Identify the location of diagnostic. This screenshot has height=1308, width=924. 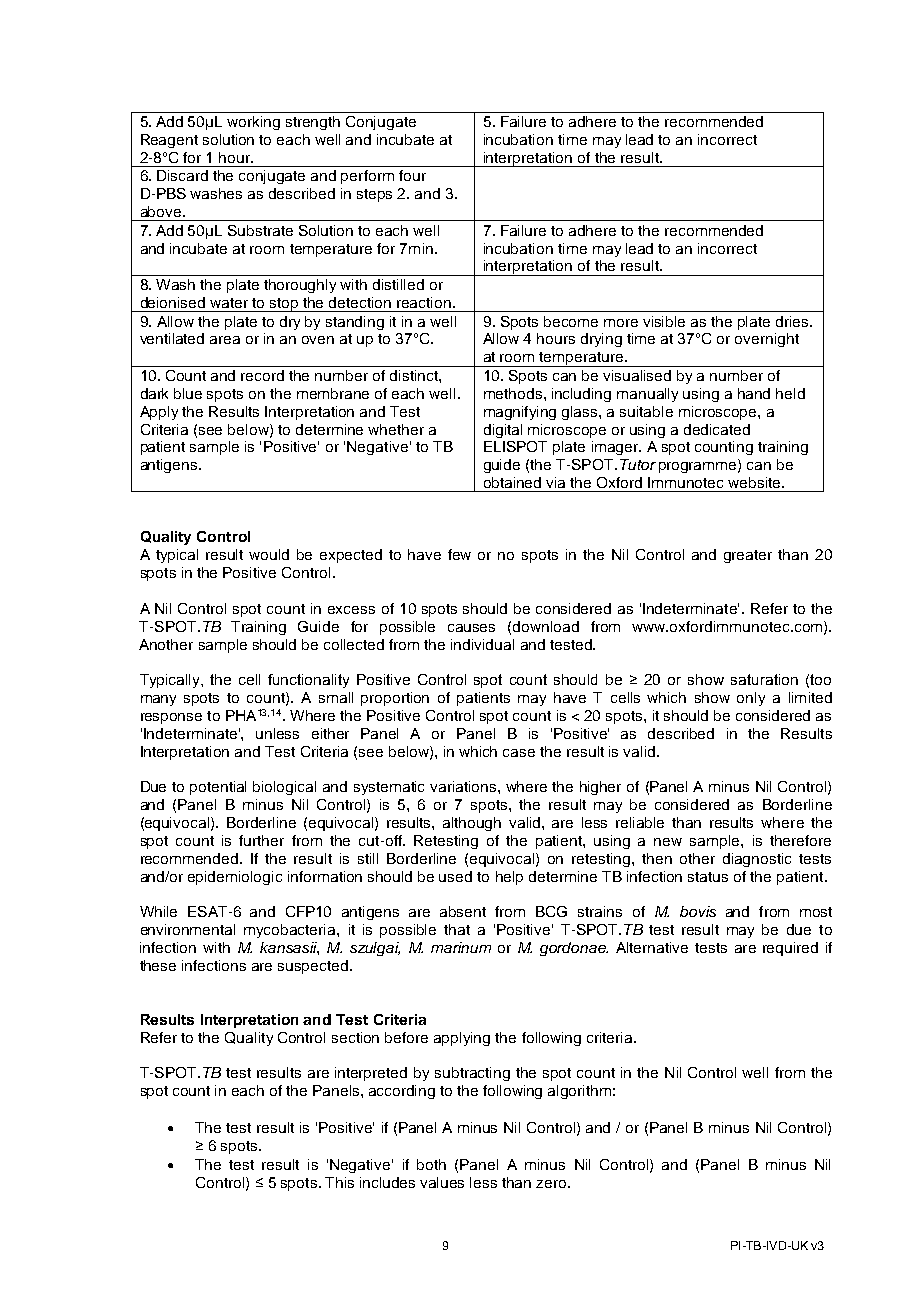
(757, 860).
